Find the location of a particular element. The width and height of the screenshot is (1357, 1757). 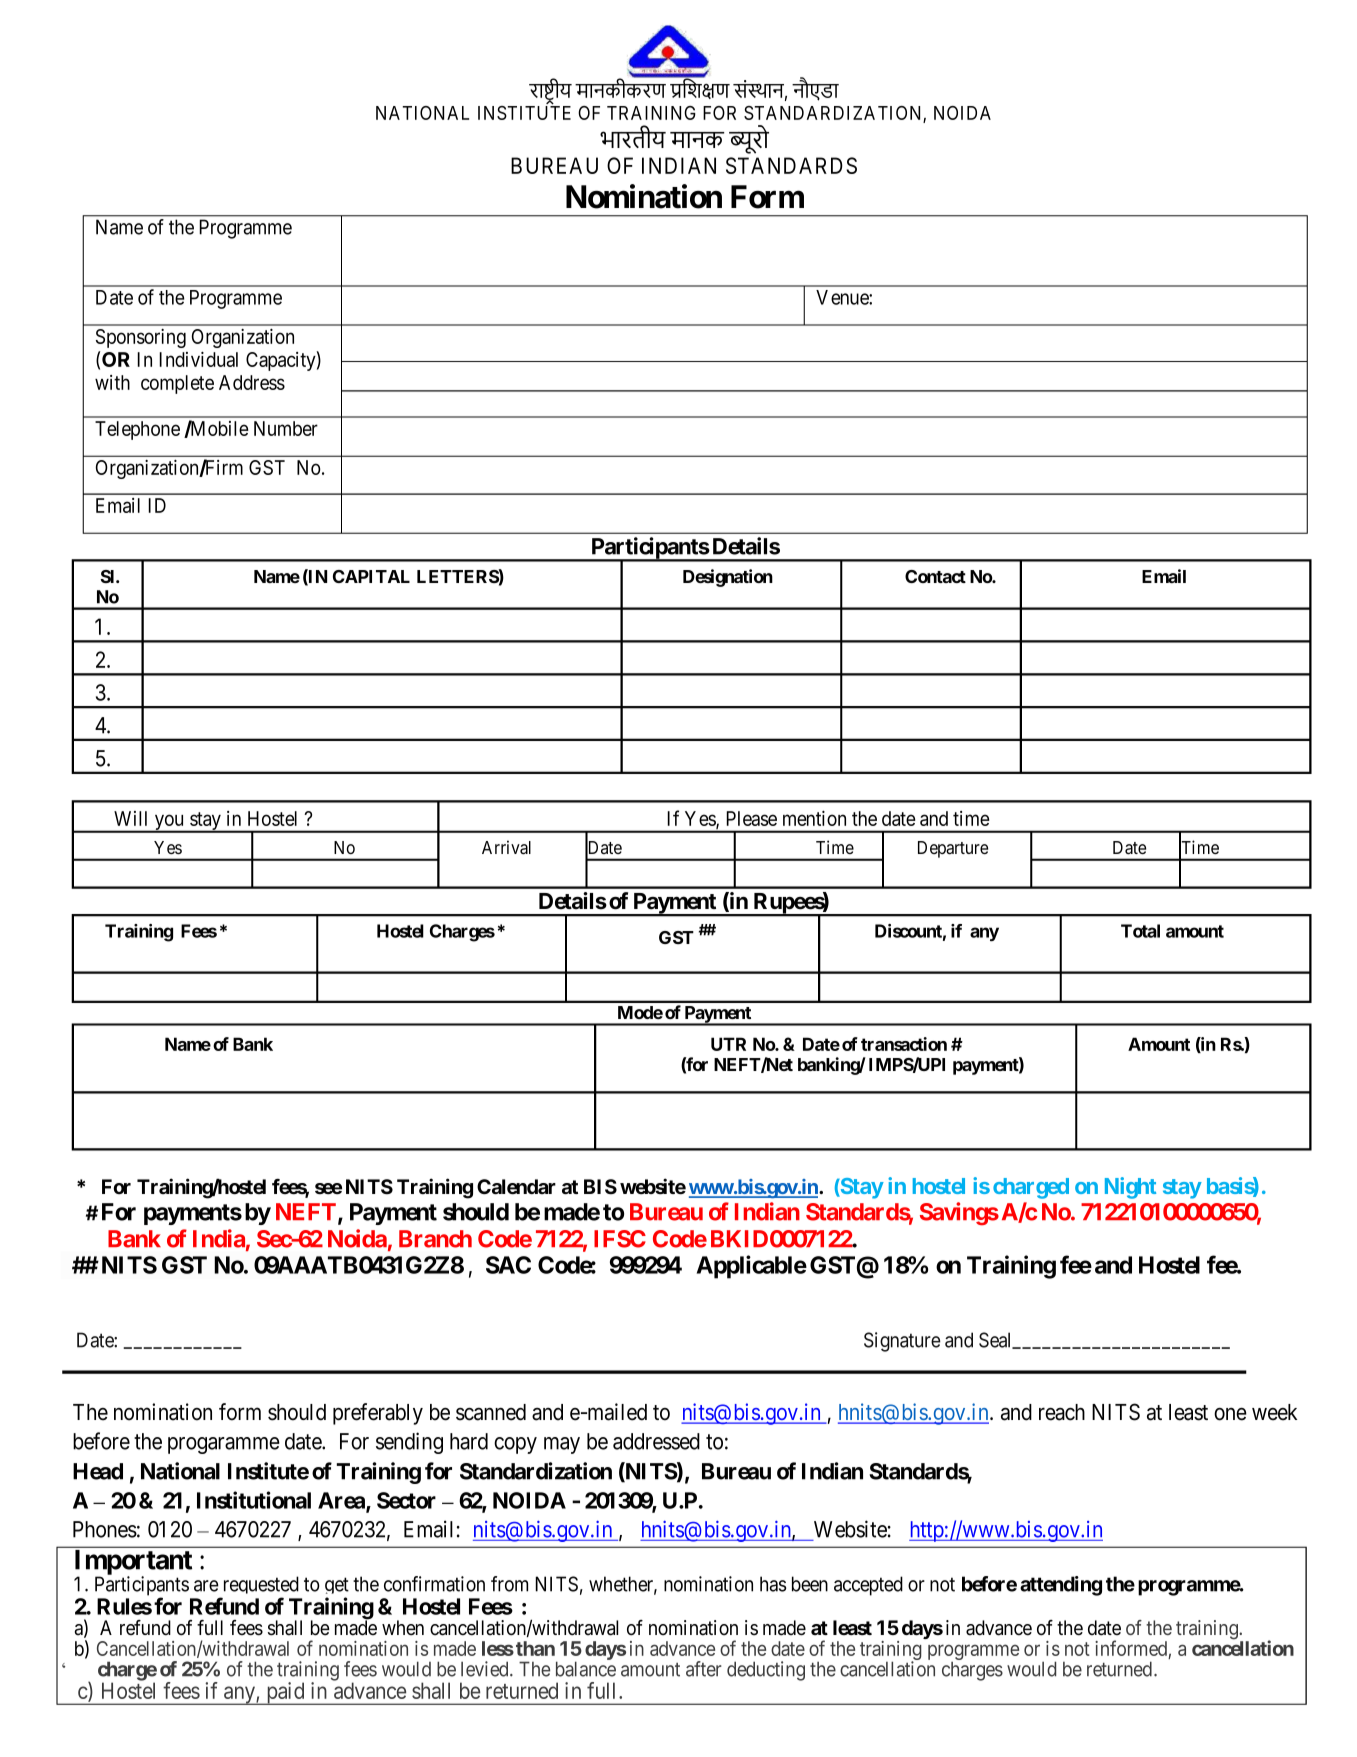

Will is located at coordinates (130, 818).
